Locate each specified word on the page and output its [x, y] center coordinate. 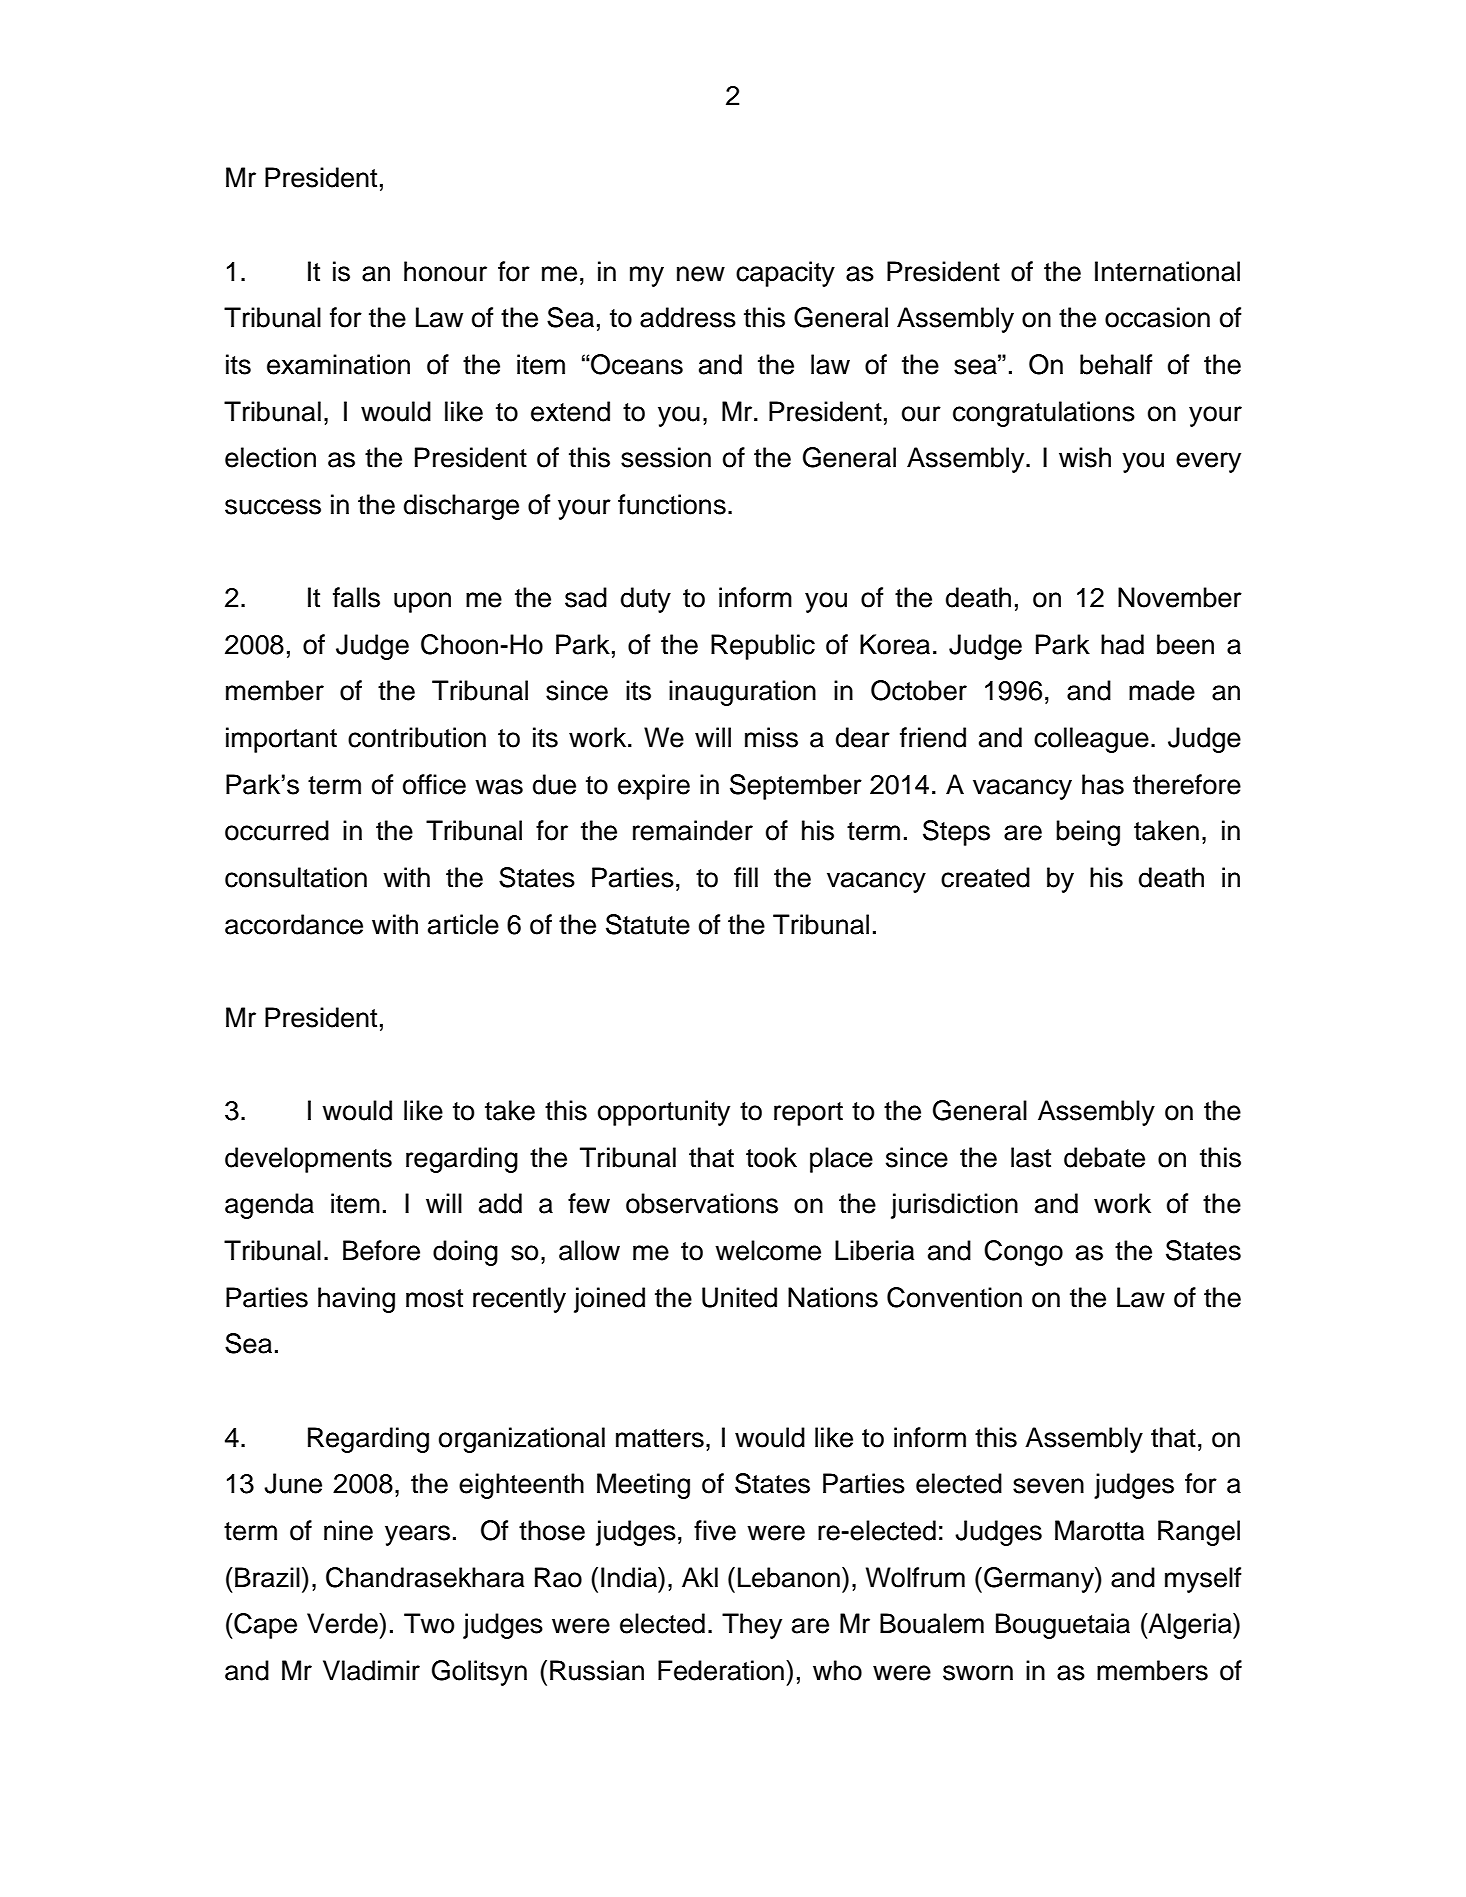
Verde [343, 1623]
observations [702, 1203]
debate [1104, 1157]
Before [381, 1250]
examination [338, 364]
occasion [1157, 317]
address [688, 317]
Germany [1040, 1580]
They [752, 1626]
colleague [1091, 740]
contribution [417, 737]
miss [771, 737]
